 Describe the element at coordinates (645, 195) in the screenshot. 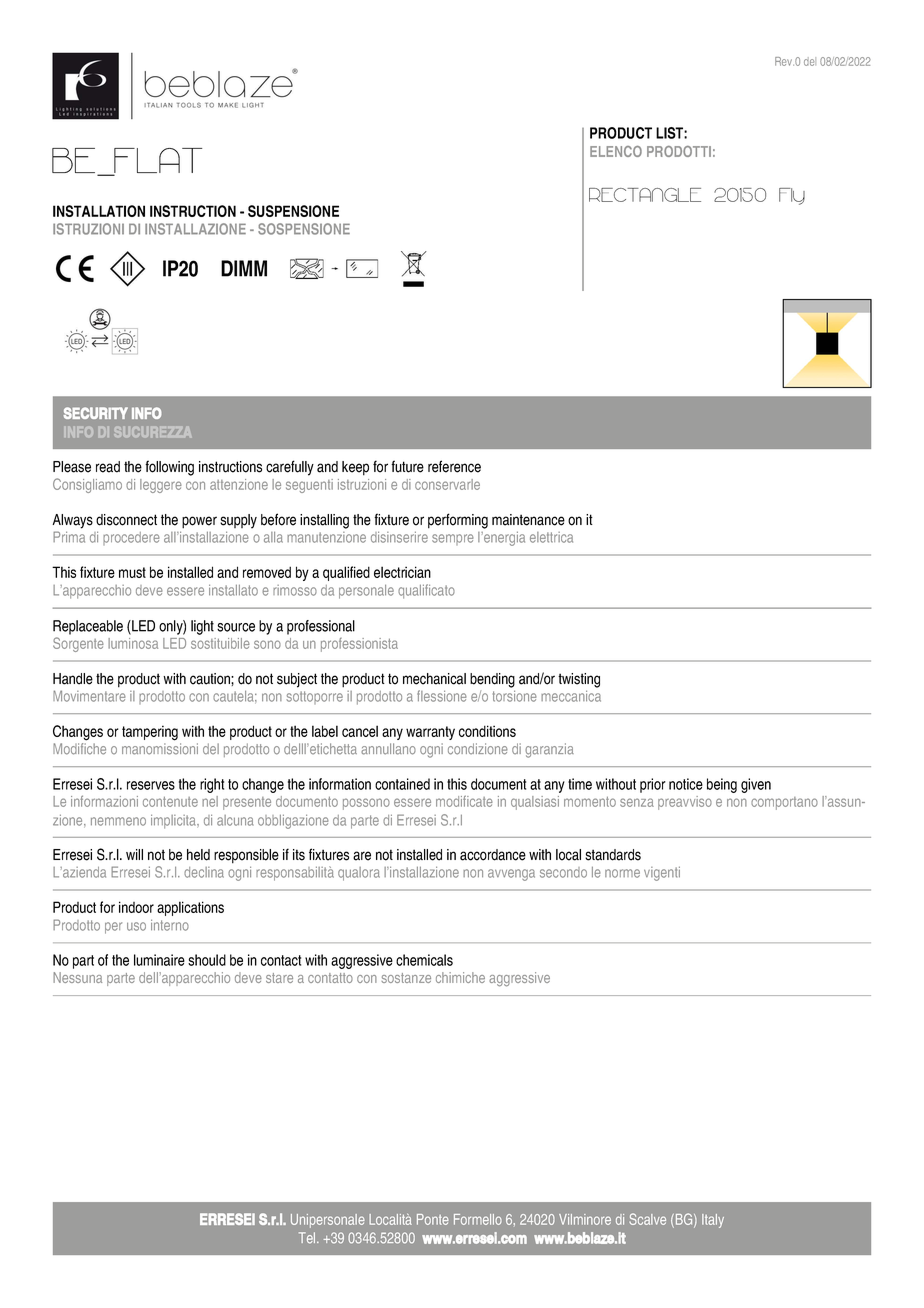

I see `RECTANGLE` at that location.
